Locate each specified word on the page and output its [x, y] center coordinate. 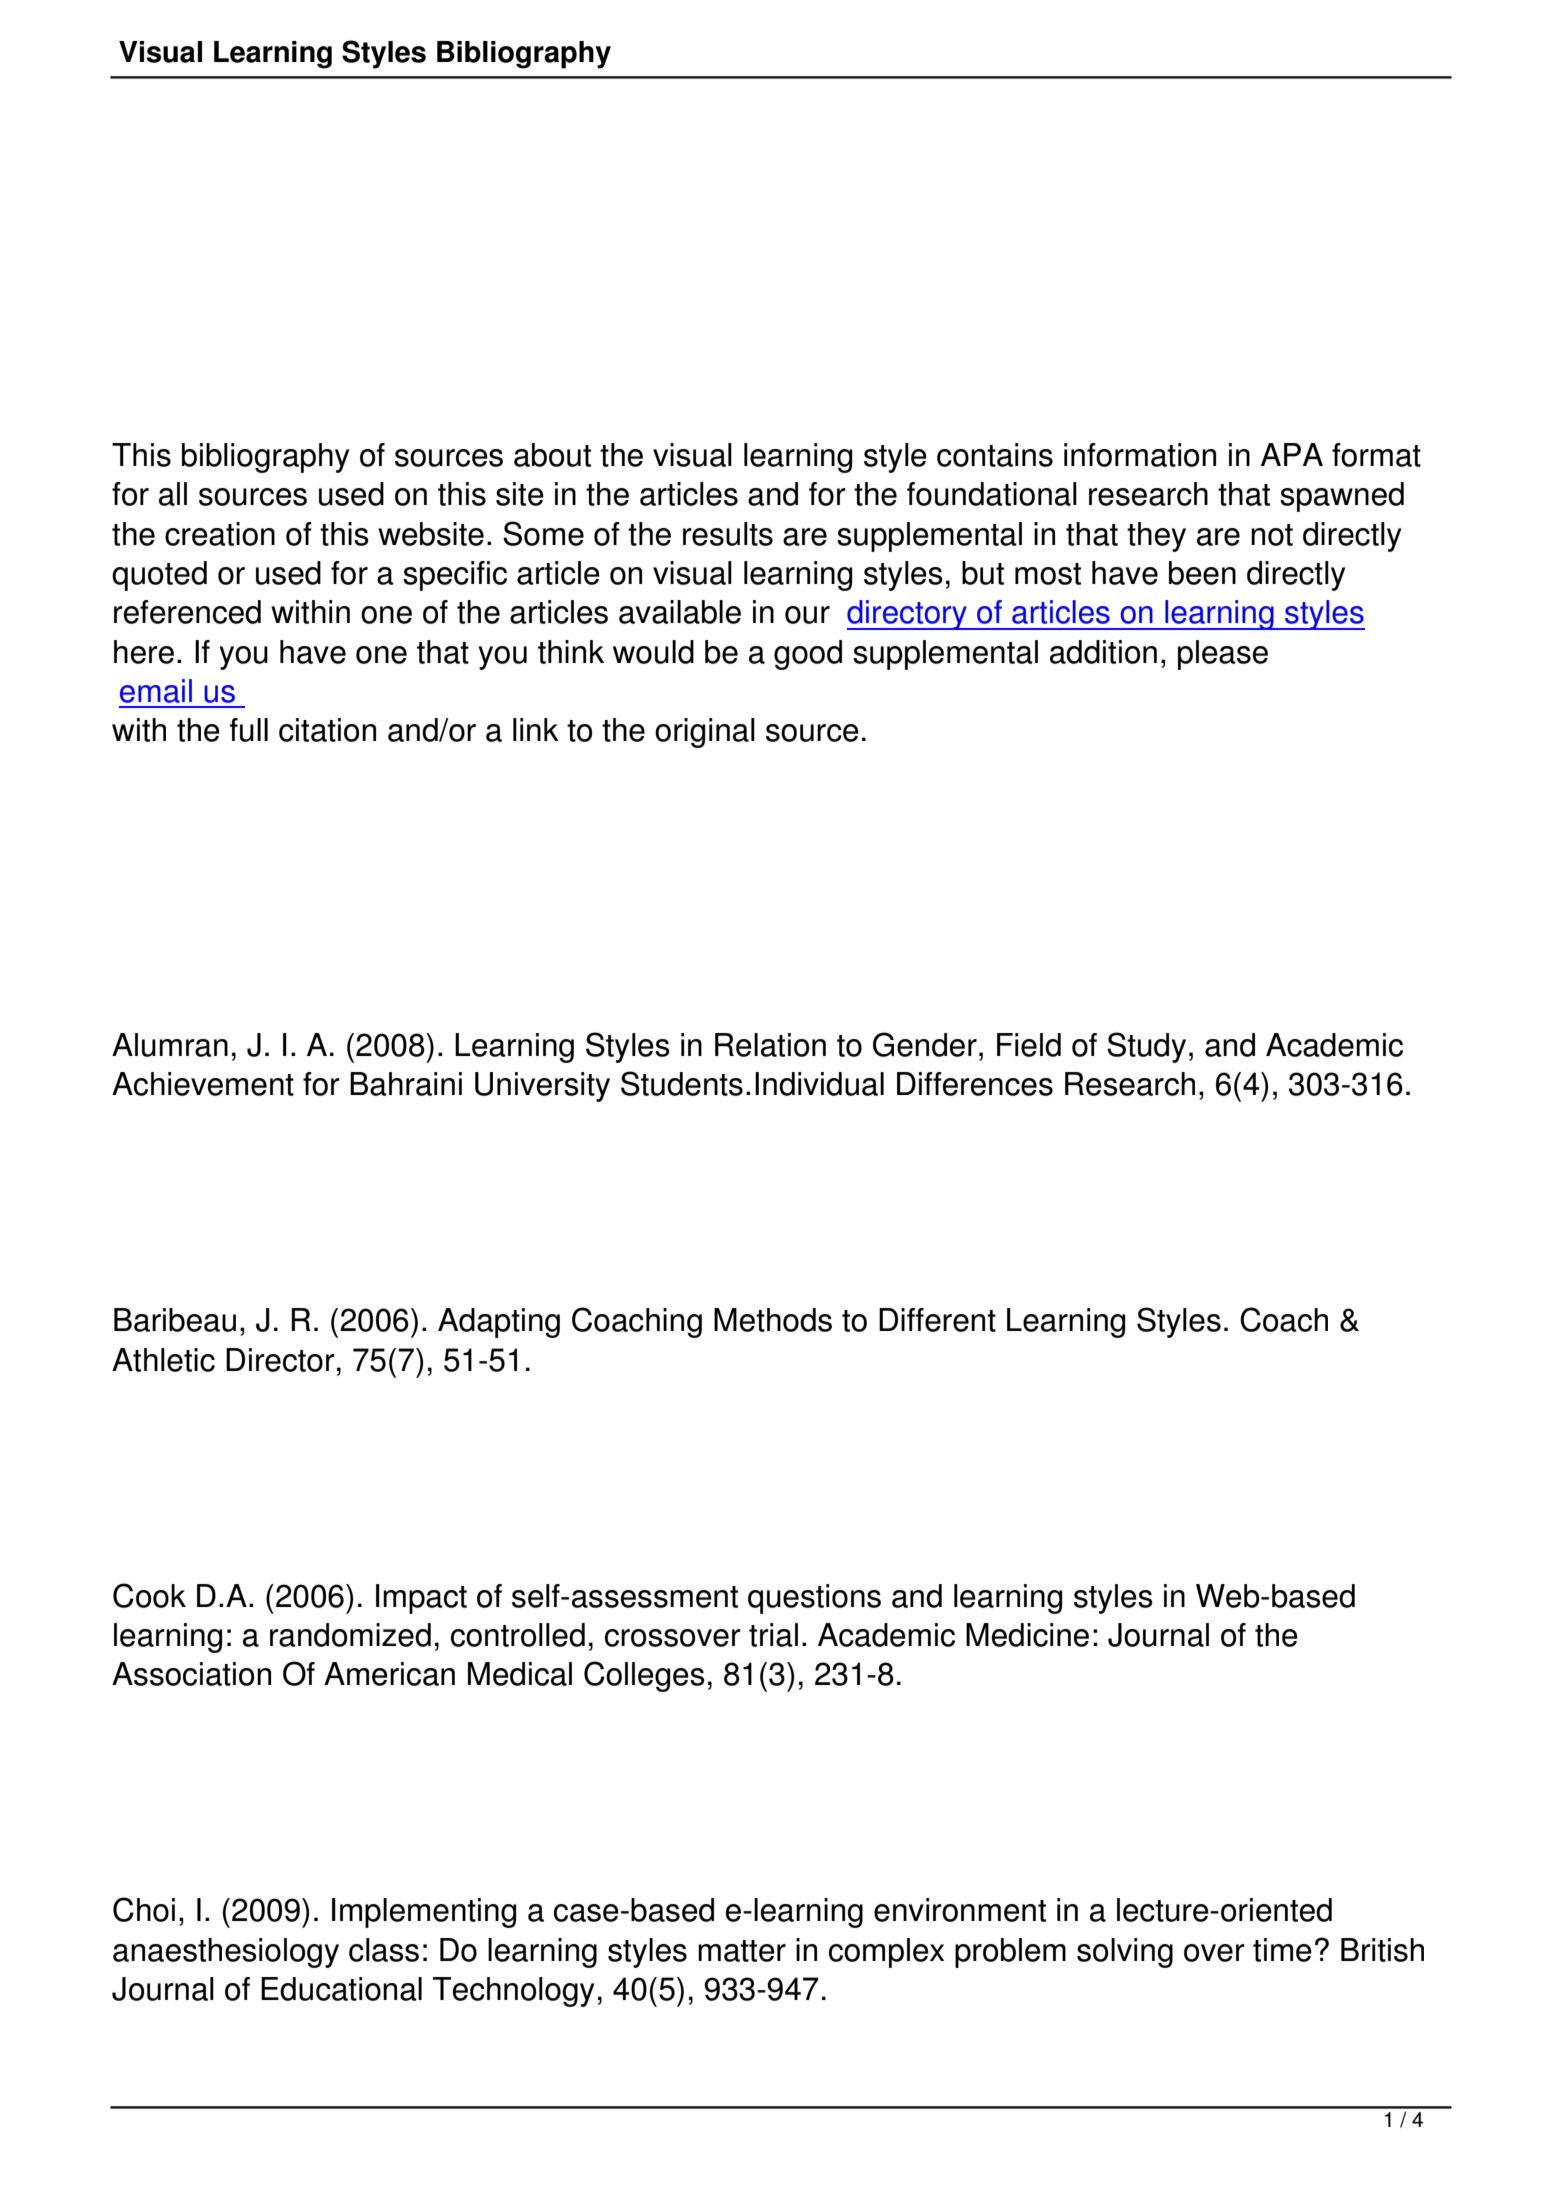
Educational [341, 1989]
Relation [770, 1045]
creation [220, 534]
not [1272, 535]
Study [1146, 1047]
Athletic [163, 1360]
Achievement [203, 1084]
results [728, 534]
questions [814, 1599]
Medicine [1027, 1635]
